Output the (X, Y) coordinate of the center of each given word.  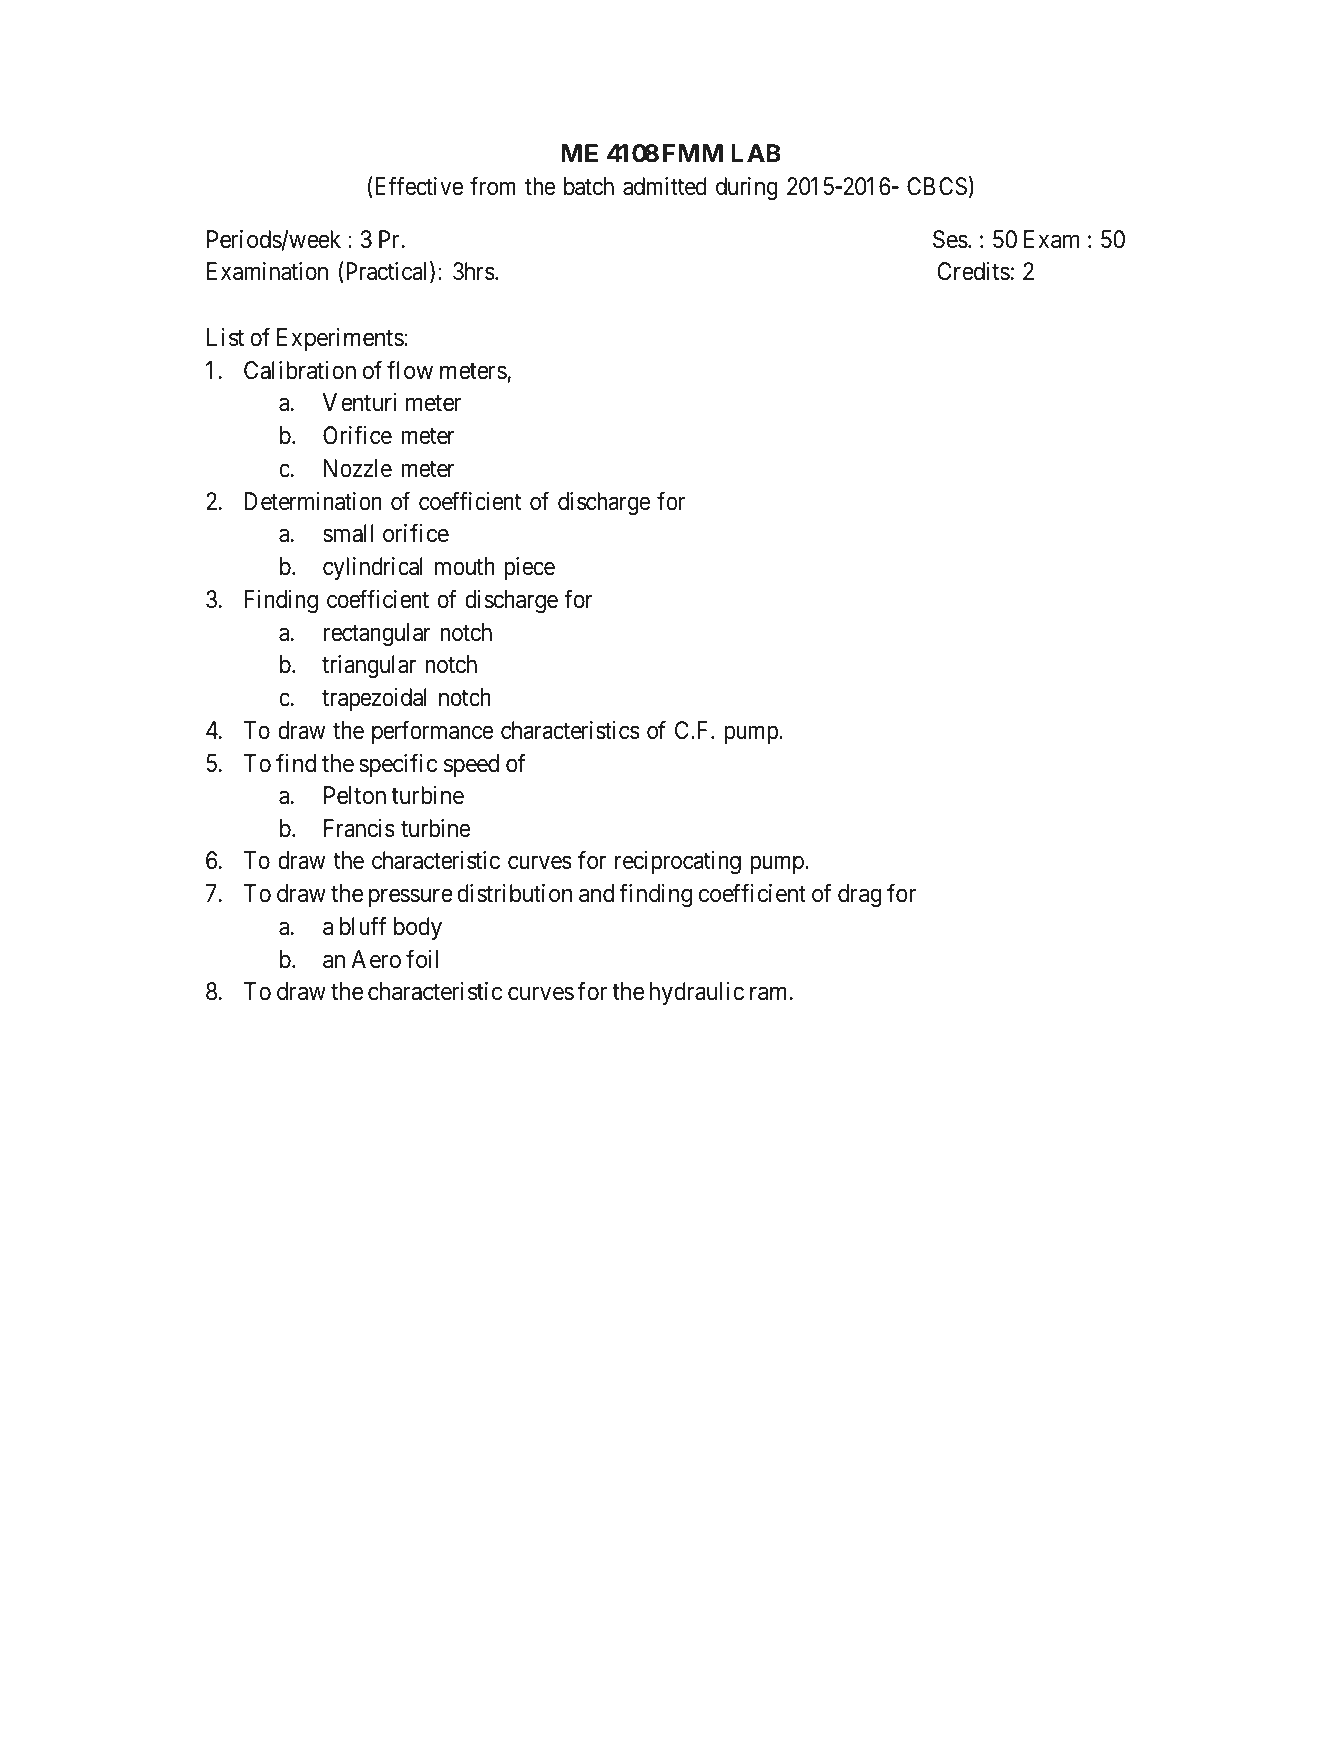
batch (589, 186)
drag (860, 895)
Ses (950, 239)
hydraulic (697, 993)
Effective (417, 187)
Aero (376, 959)
